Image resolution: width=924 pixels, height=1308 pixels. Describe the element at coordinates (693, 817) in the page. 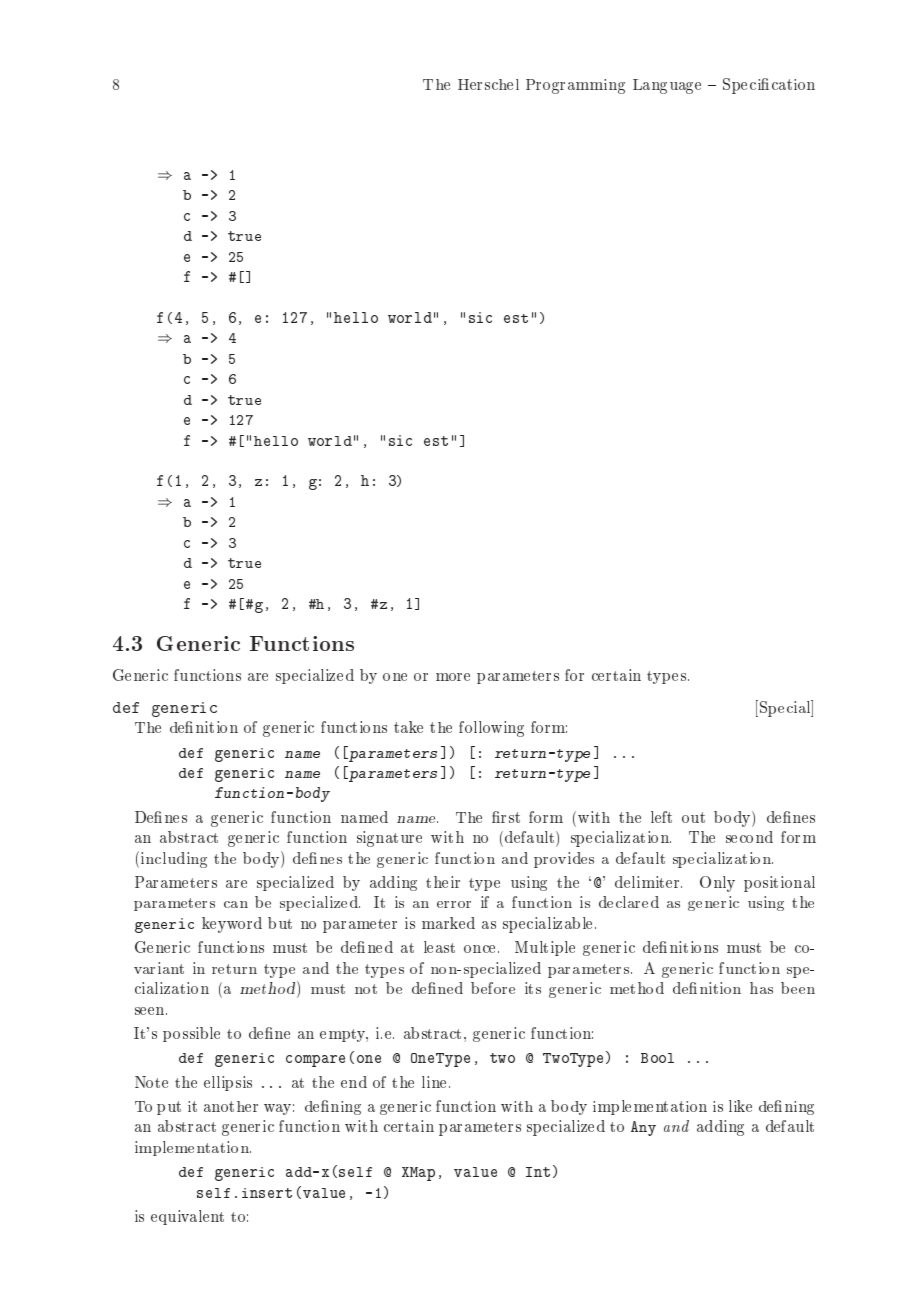

I see `out` at that location.
